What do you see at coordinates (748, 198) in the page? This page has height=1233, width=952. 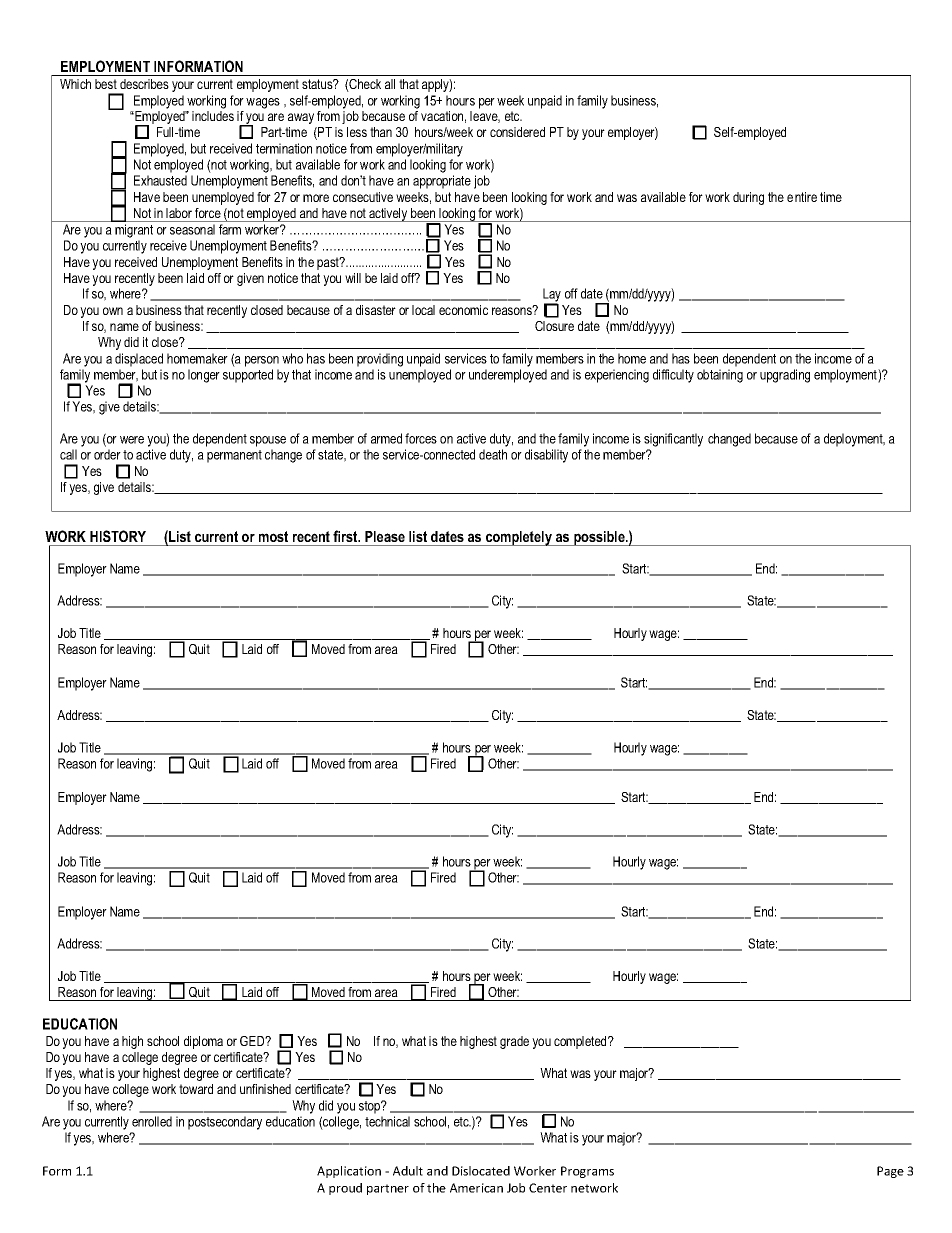 I see `during` at bounding box center [748, 198].
